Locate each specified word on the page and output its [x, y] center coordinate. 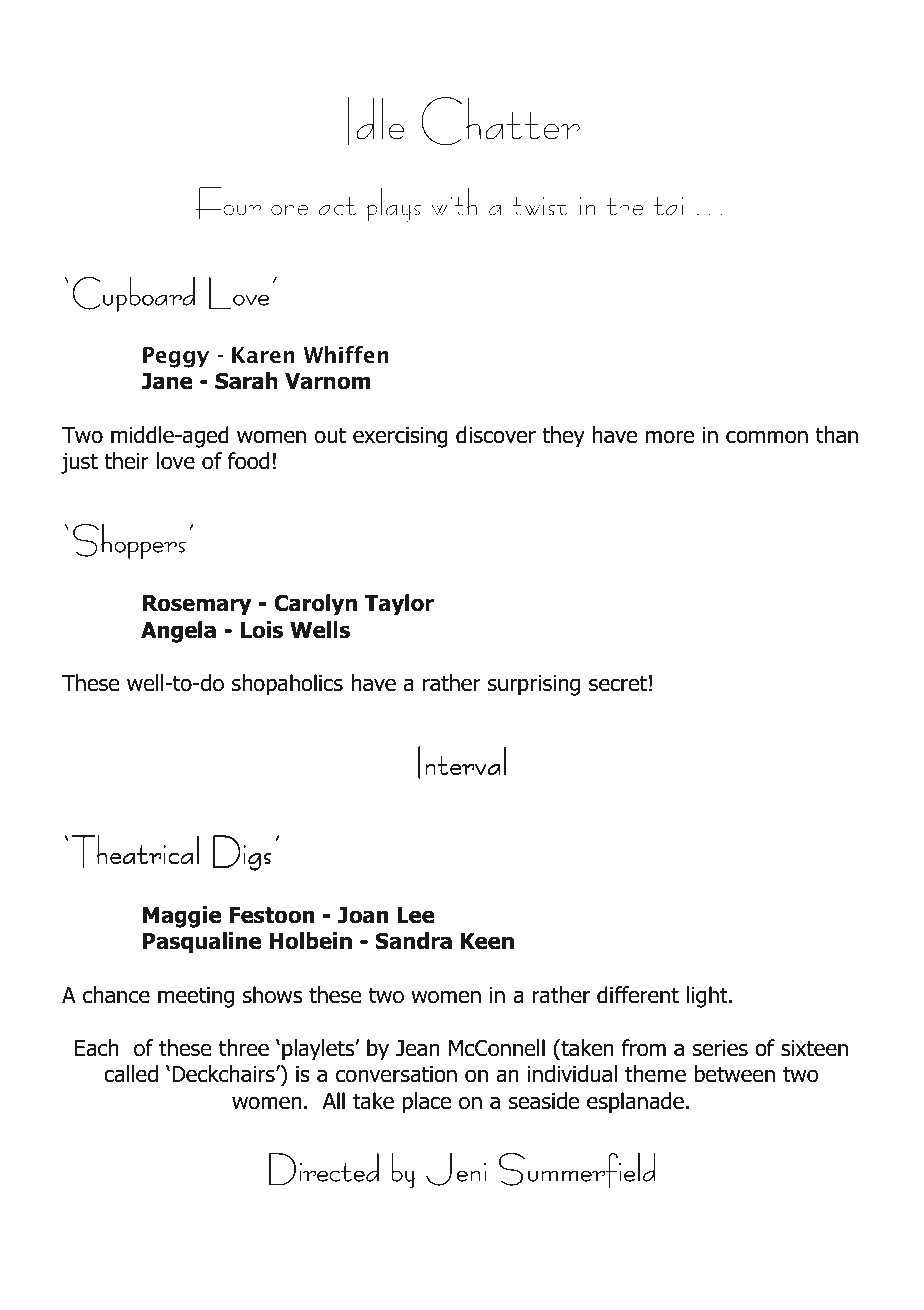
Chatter [500, 121]
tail [671, 201]
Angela [178, 632]
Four [228, 203]
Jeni [456, 1169]
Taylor [399, 605]
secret [618, 683]
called [131, 1074]
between [734, 1074]
